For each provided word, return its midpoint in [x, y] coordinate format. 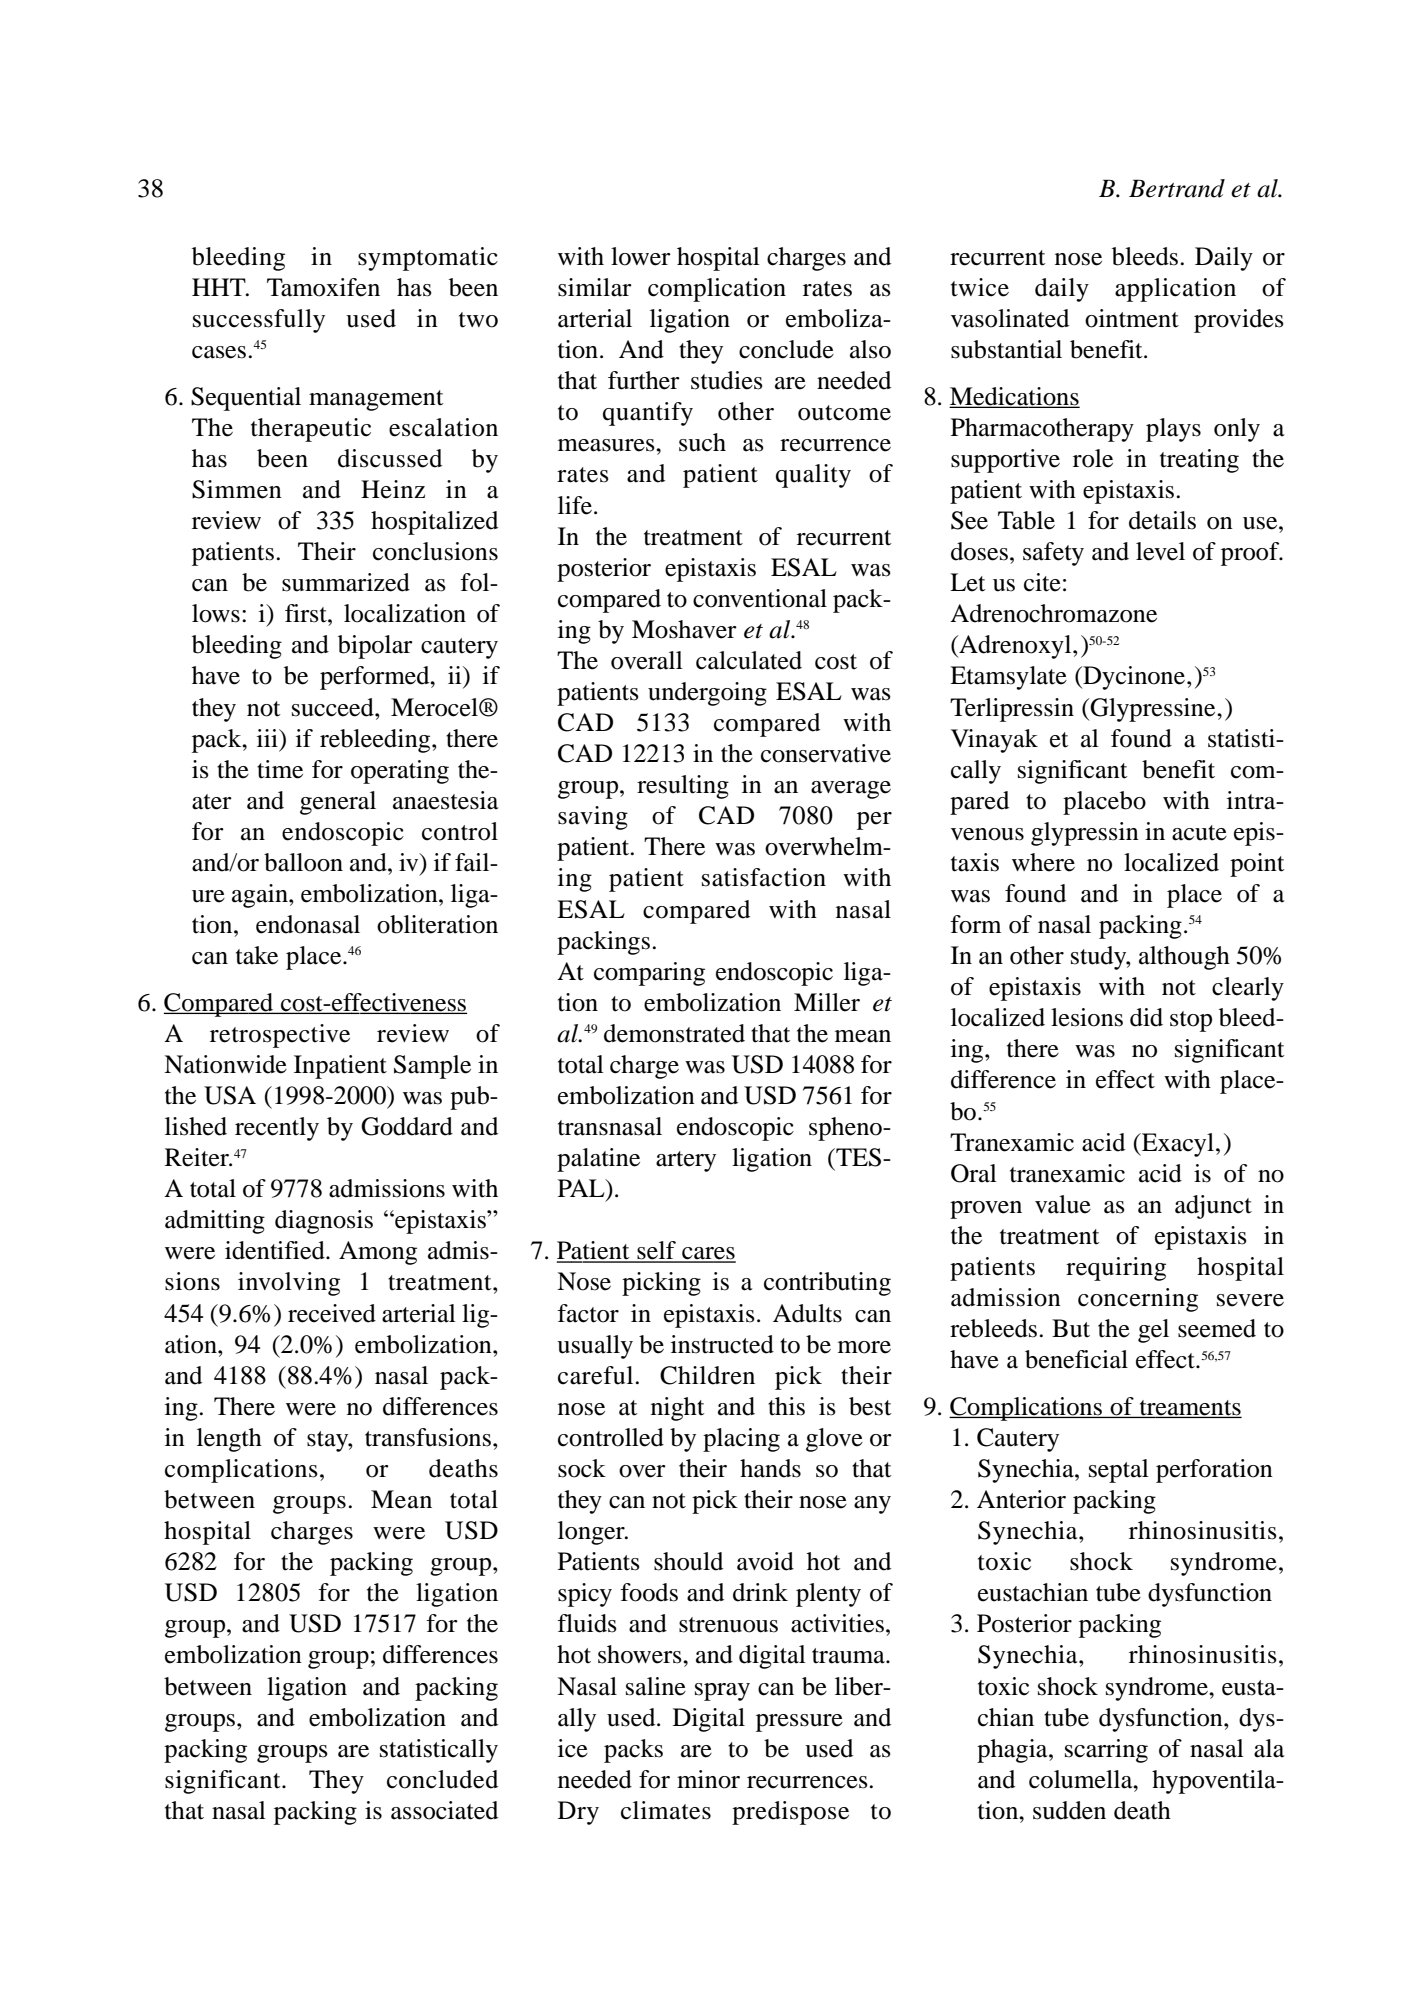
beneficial [1076, 1359]
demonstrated [674, 1033]
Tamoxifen [323, 287]
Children [707, 1375]
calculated [749, 660]
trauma [849, 1656]
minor [708, 1779]
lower [641, 256]
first [307, 613]
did [1146, 1017]
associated [444, 1810]
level [1160, 551]
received [332, 1313]
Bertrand [1177, 188]
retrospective [280, 1036]
